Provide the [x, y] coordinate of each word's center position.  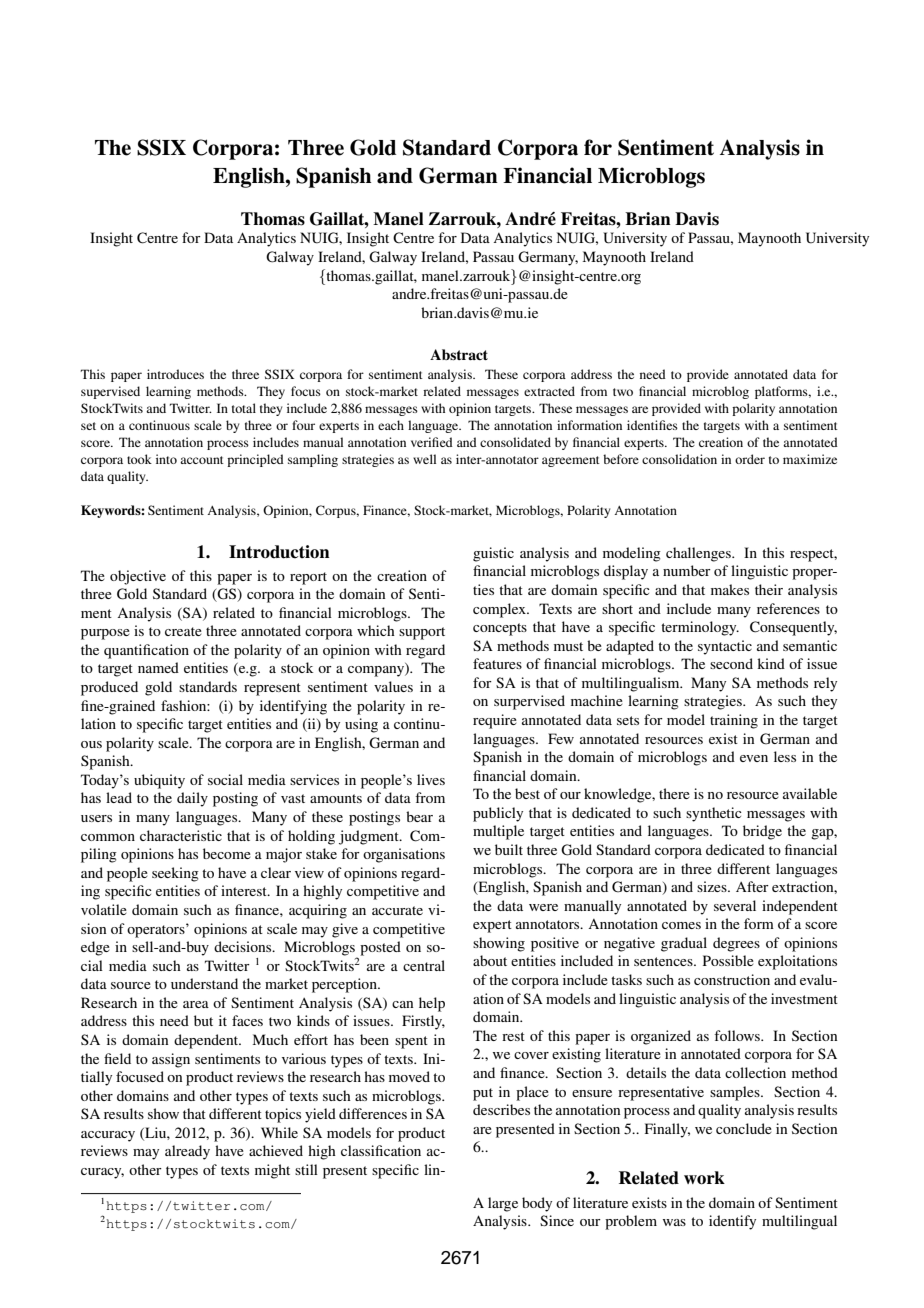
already [187, 1152]
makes [730, 589]
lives [431, 779]
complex [500, 610]
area [196, 1004]
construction [732, 979]
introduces [175, 374]
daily [192, 799]
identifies [652, 425]
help [432, 1004]
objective [138, 577]
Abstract [459, 355]
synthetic [714, 814]
